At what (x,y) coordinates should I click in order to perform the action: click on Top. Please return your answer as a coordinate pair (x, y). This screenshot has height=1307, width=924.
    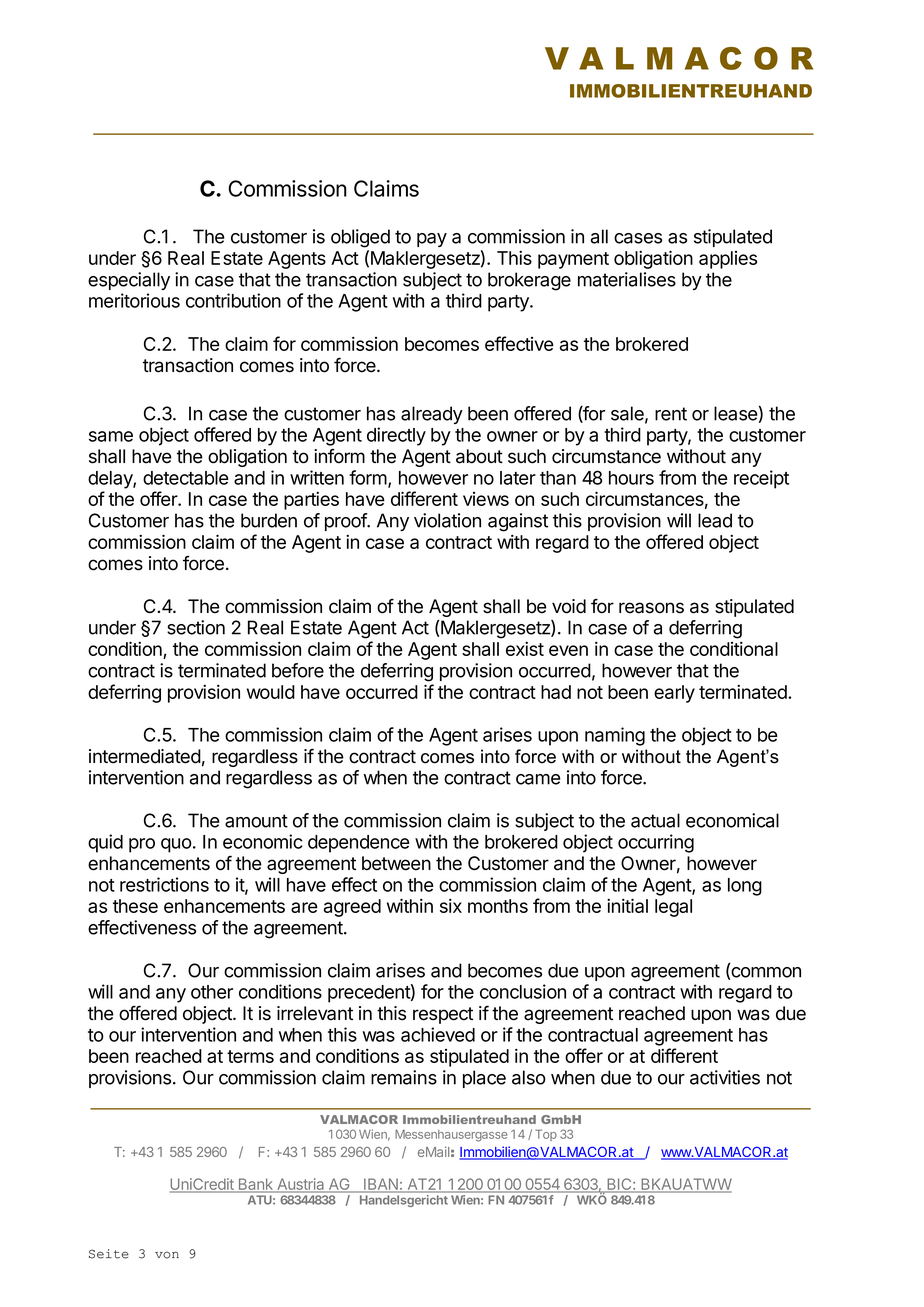
    Looking at the image, I should click on (546, 1135).
